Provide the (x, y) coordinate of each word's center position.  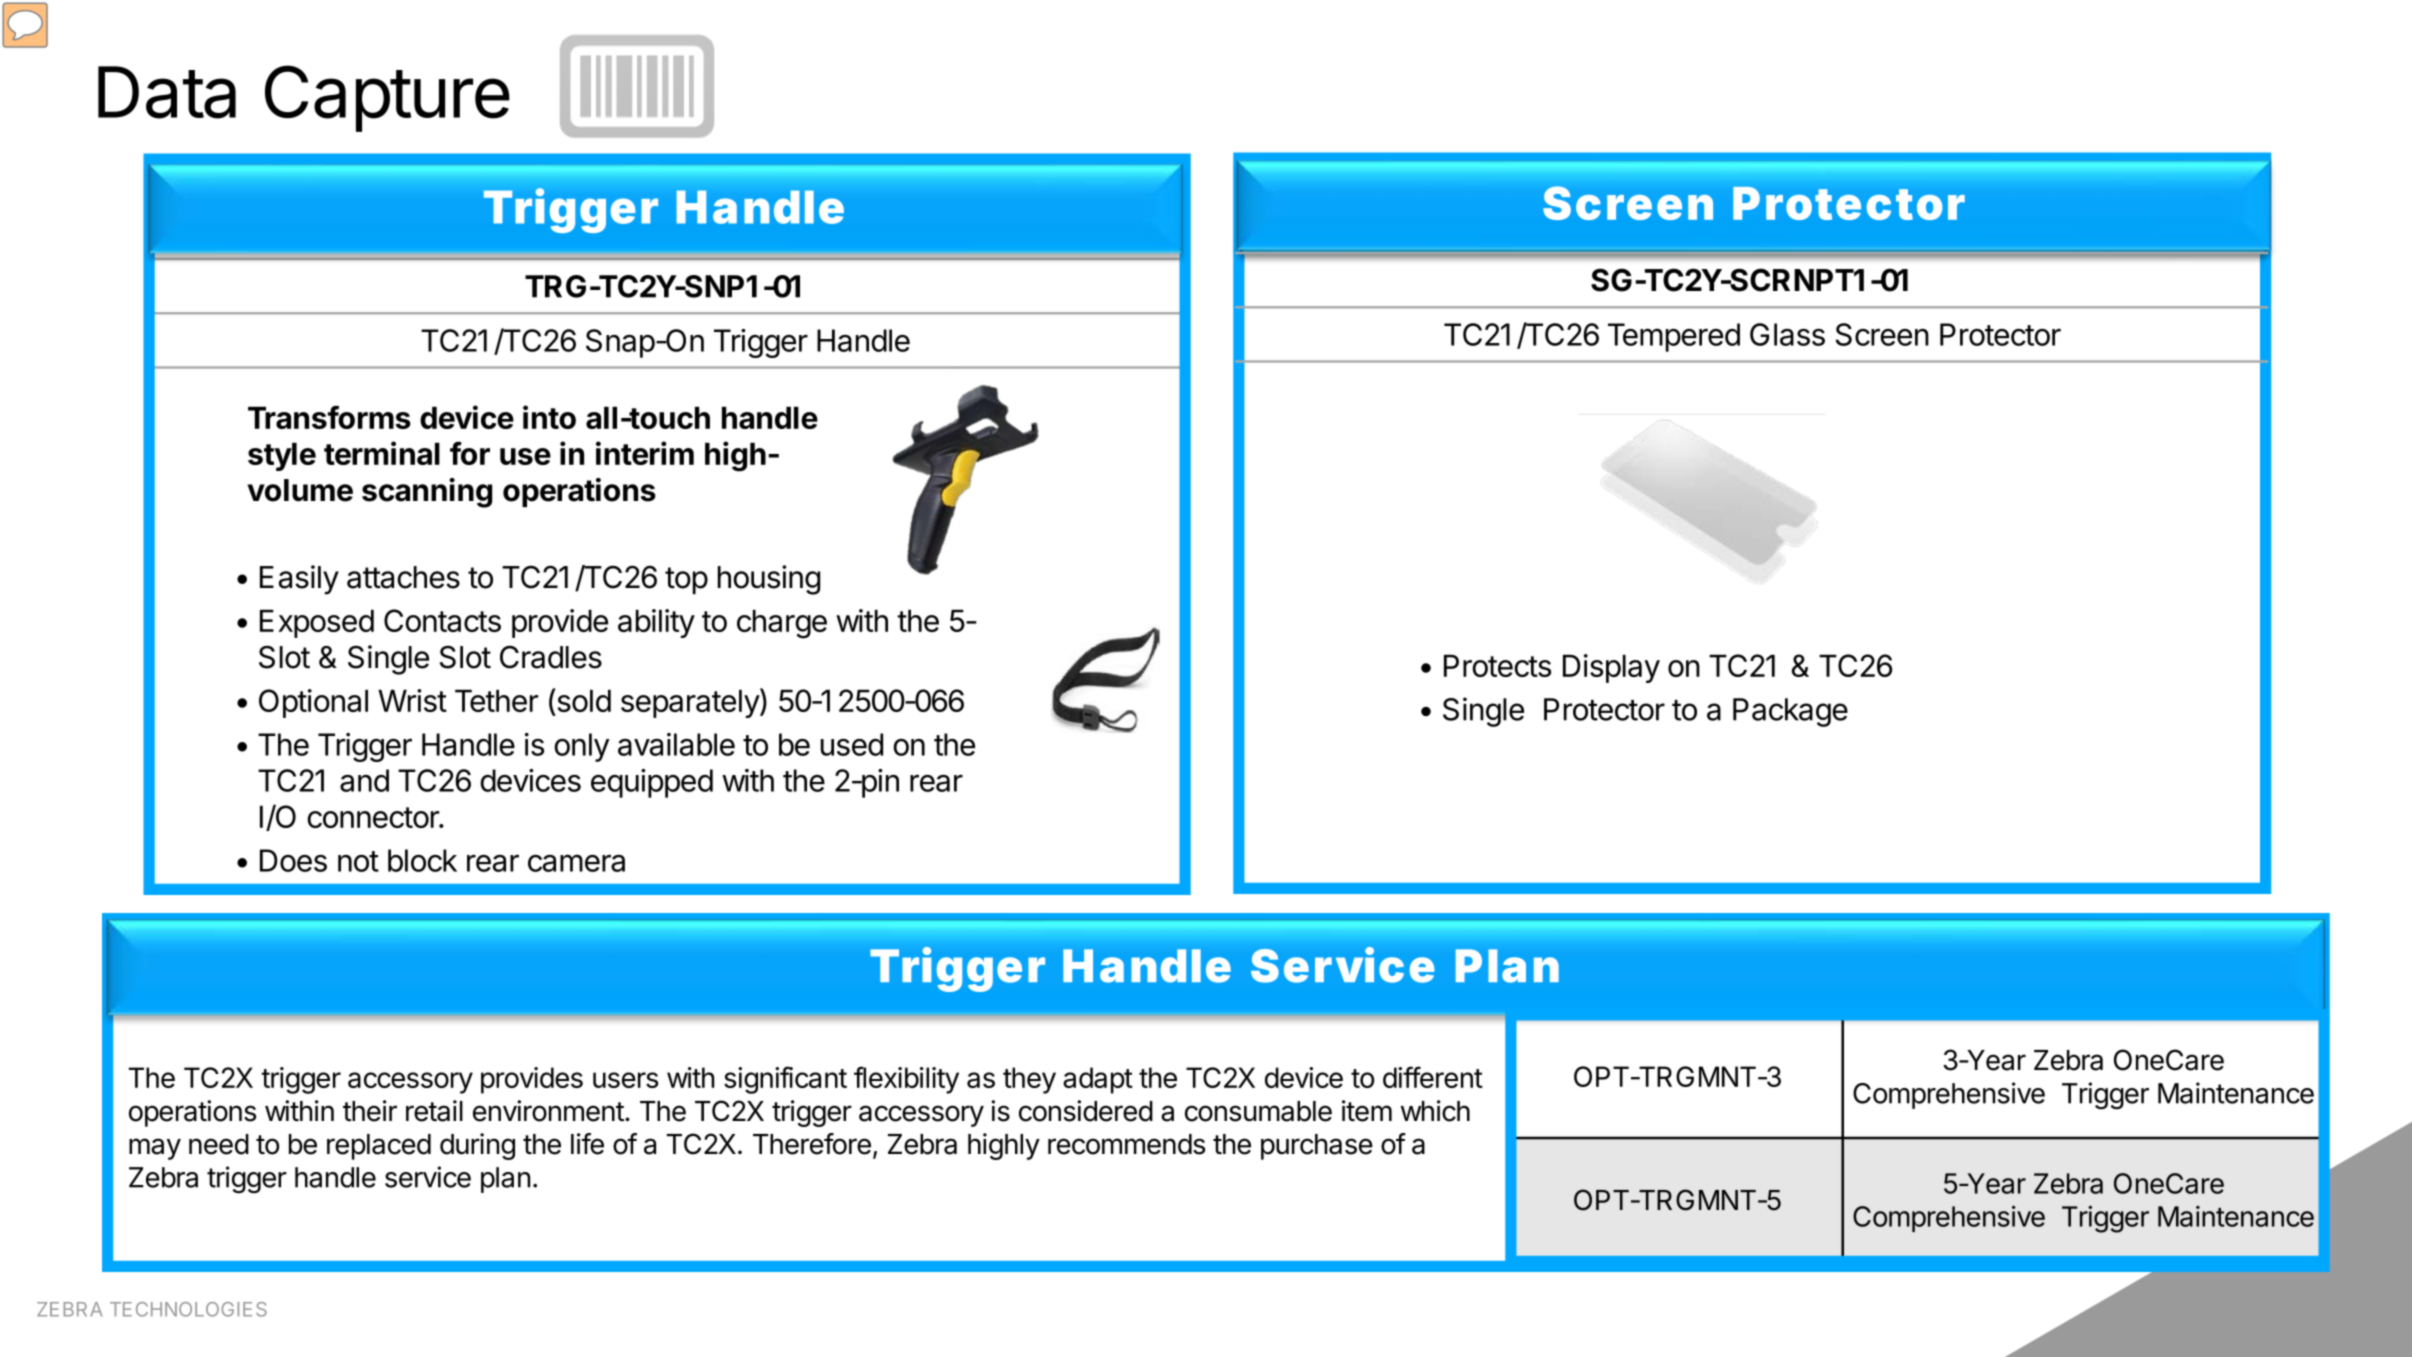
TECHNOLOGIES (188, 1309)
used (852, 744)
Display (1611, 668)
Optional (313, 703)
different (1433, 1077)
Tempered (1674, 337)
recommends (1126, 1144)
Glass (1787, 334)
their (370, 1111)
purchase (1317, 1147)
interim (645, 453)
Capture (387, 98)
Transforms (329, 417)
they (1029, 1080)
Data (167, 92)
